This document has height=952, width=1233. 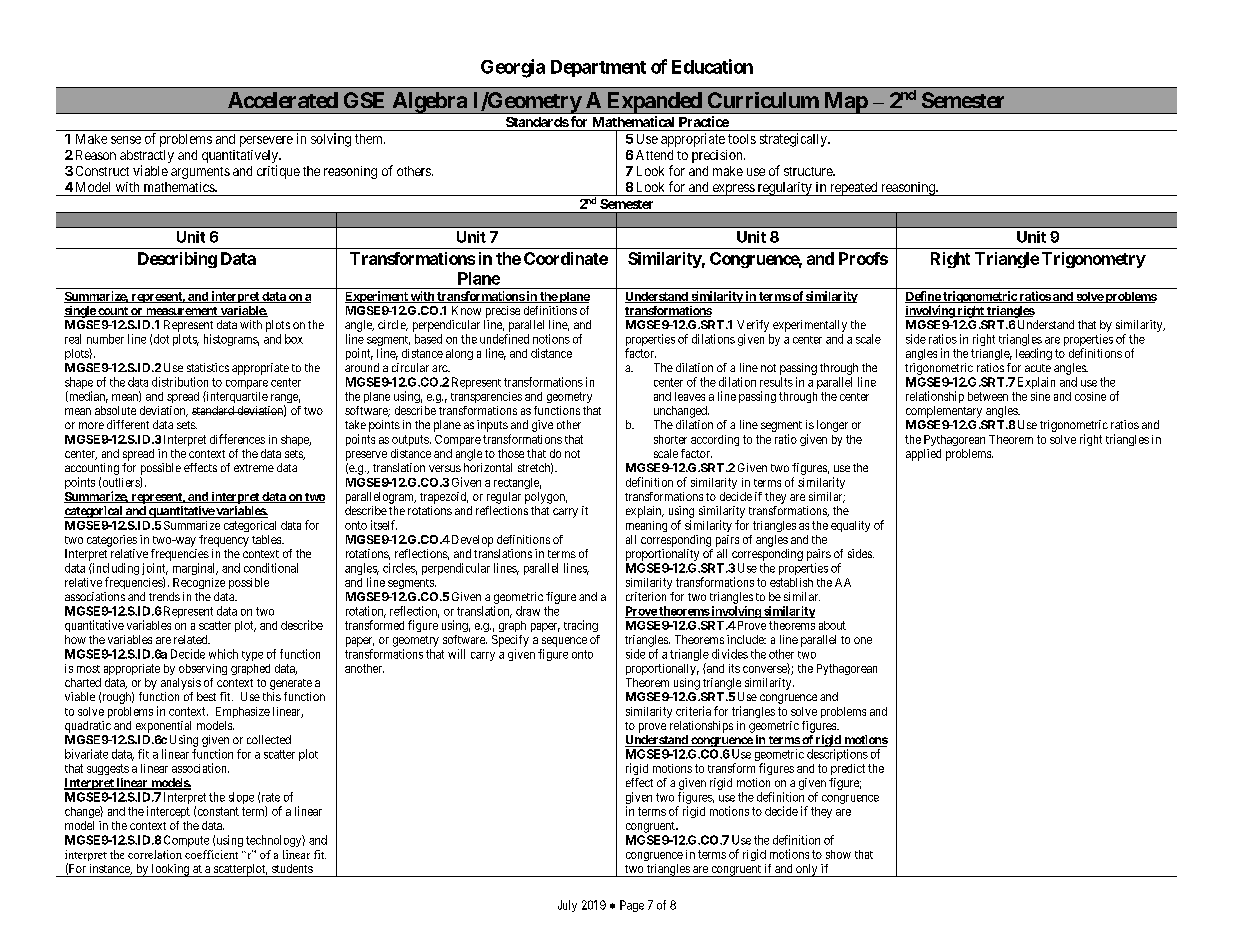 I want to click on July, so click(x=567, y=906).
